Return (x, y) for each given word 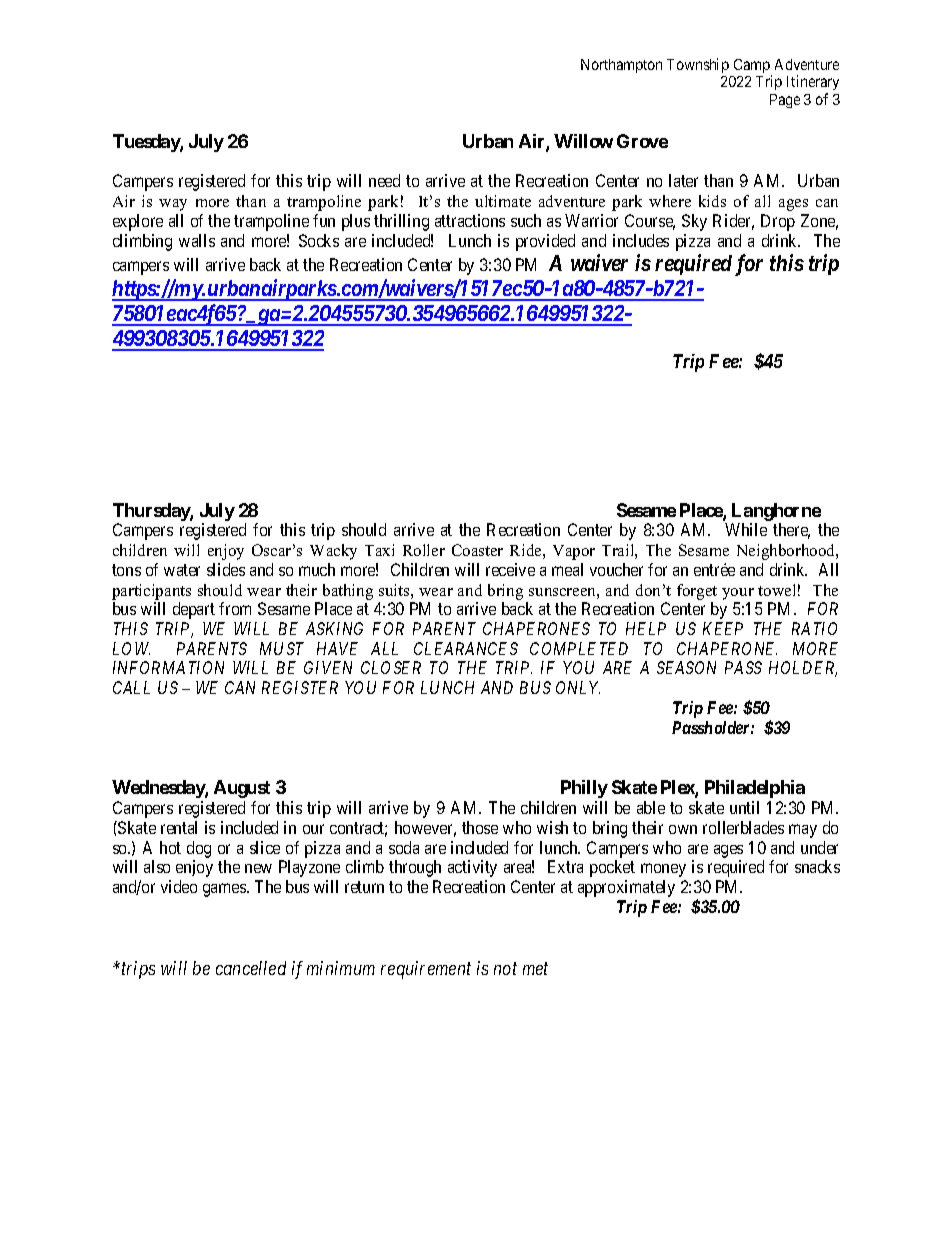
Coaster (477, 550)
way (173, 205)
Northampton (621, 66)
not (505, 969)
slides (226, 569)
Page (785, 101)
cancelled (251, 968)
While (746, 529)
